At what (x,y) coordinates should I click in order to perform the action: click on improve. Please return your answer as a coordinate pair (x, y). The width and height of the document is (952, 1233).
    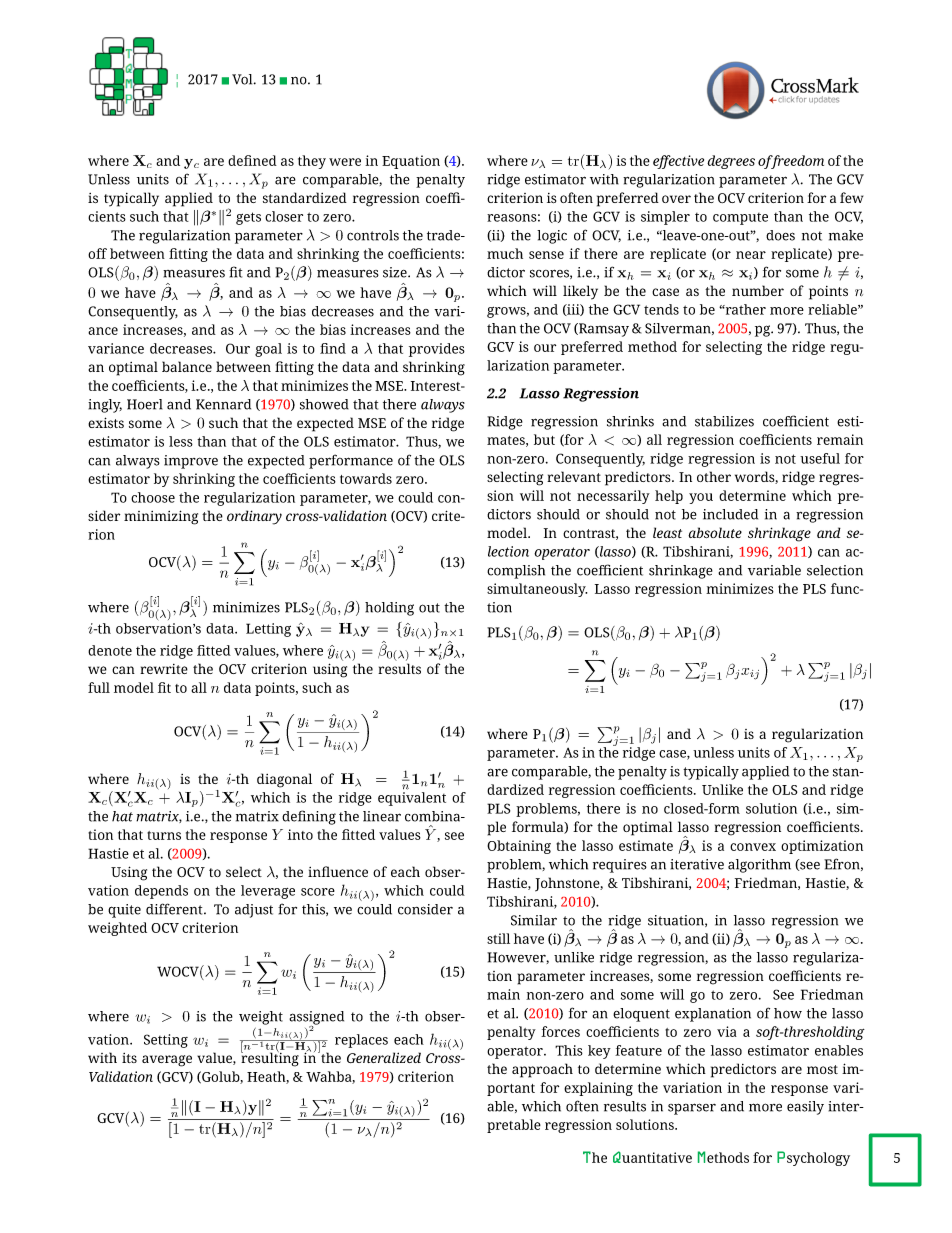
    Looking at the image, I should click on (191, 462).
